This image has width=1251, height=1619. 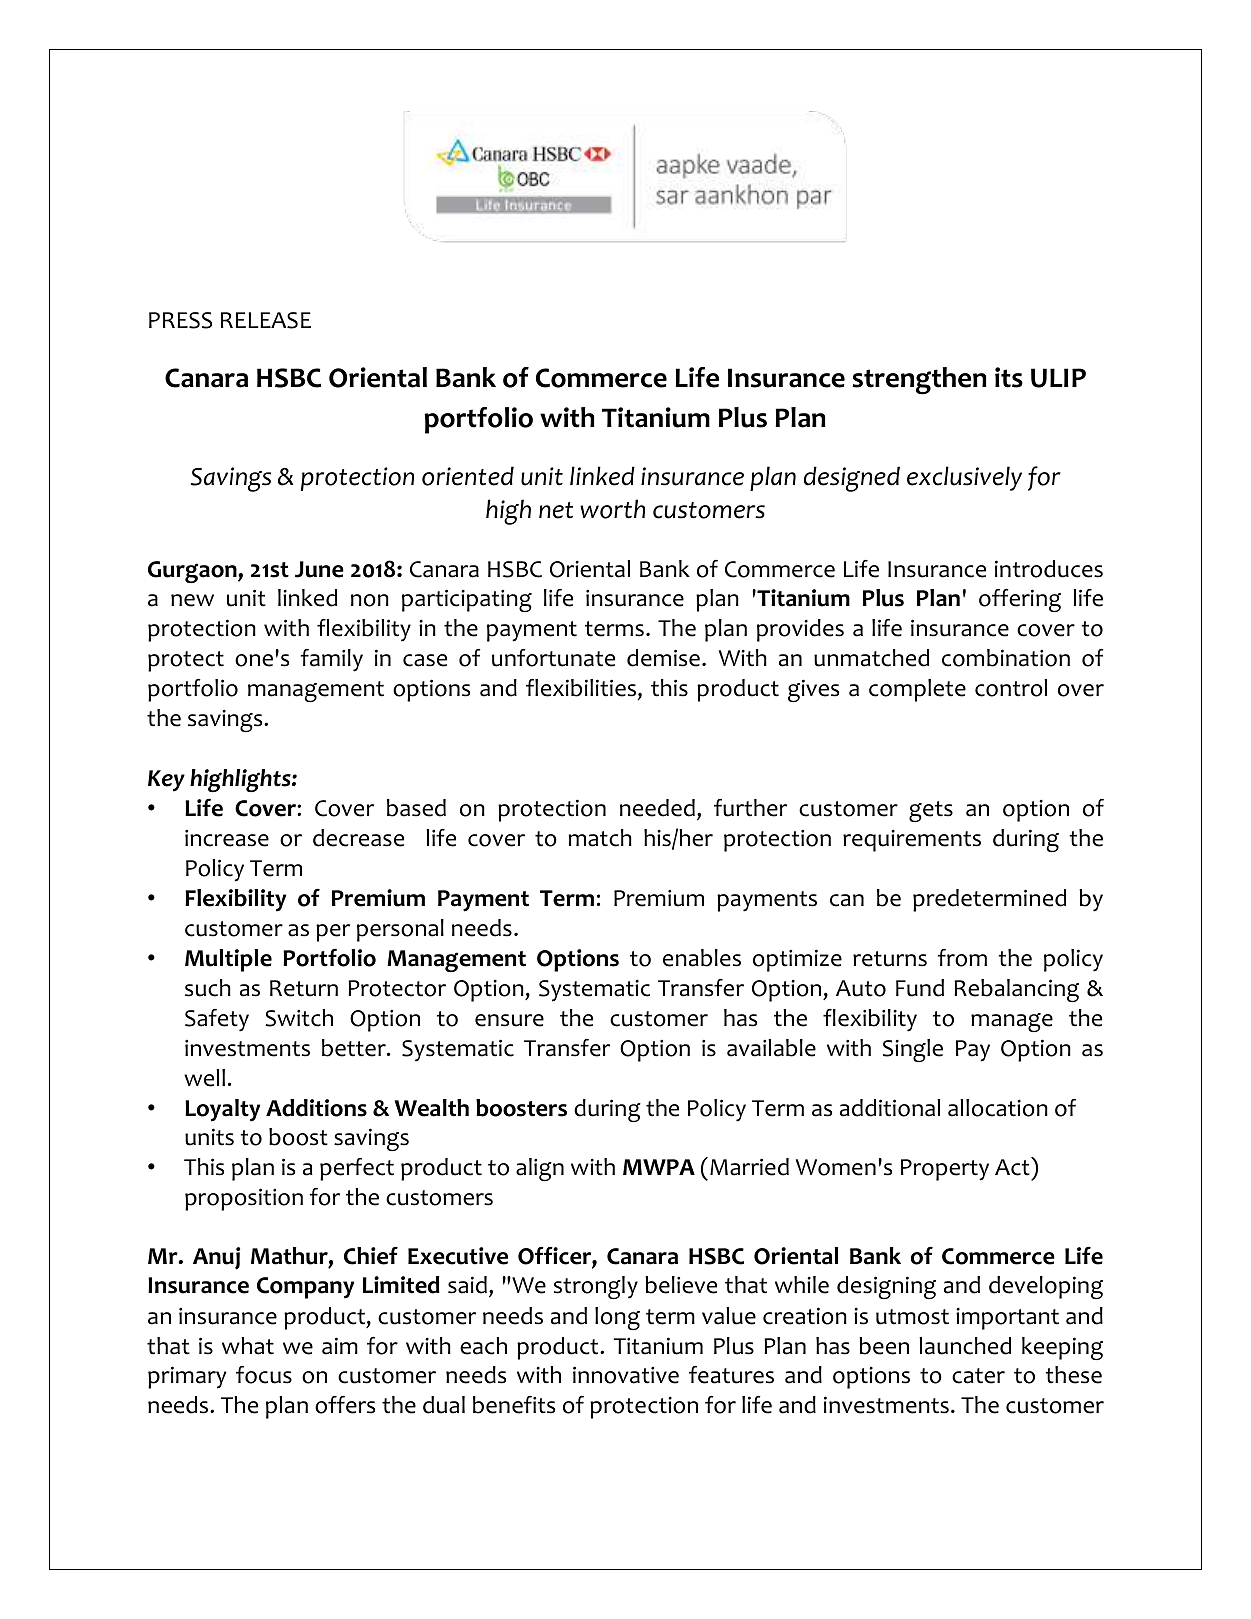 I want to click on Switch, so click(x=299, y=1018).
